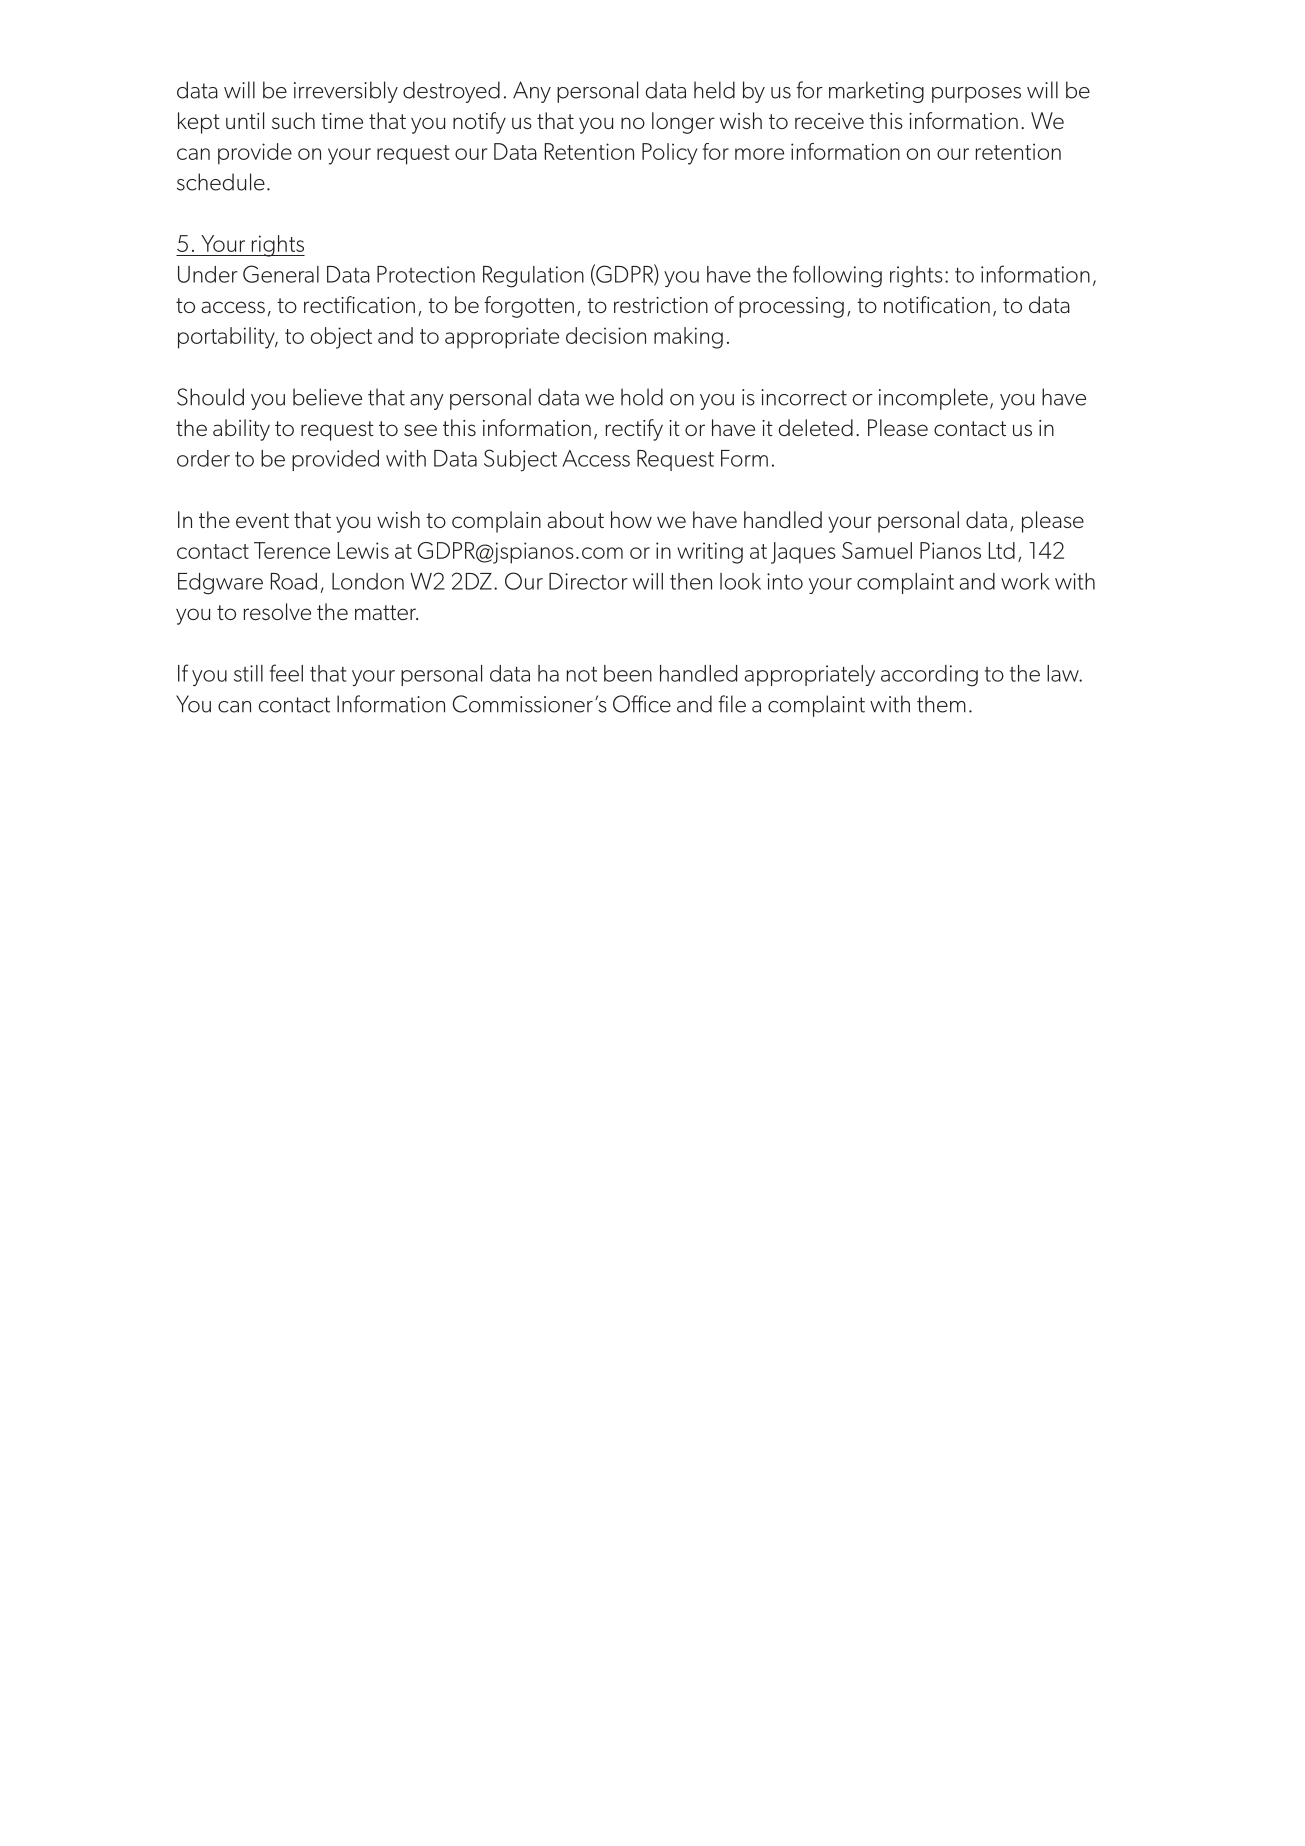  What do you see at coordinates (533, 277) in the screenshot?
I see `Regulation` at bounding box center [533, 277].
